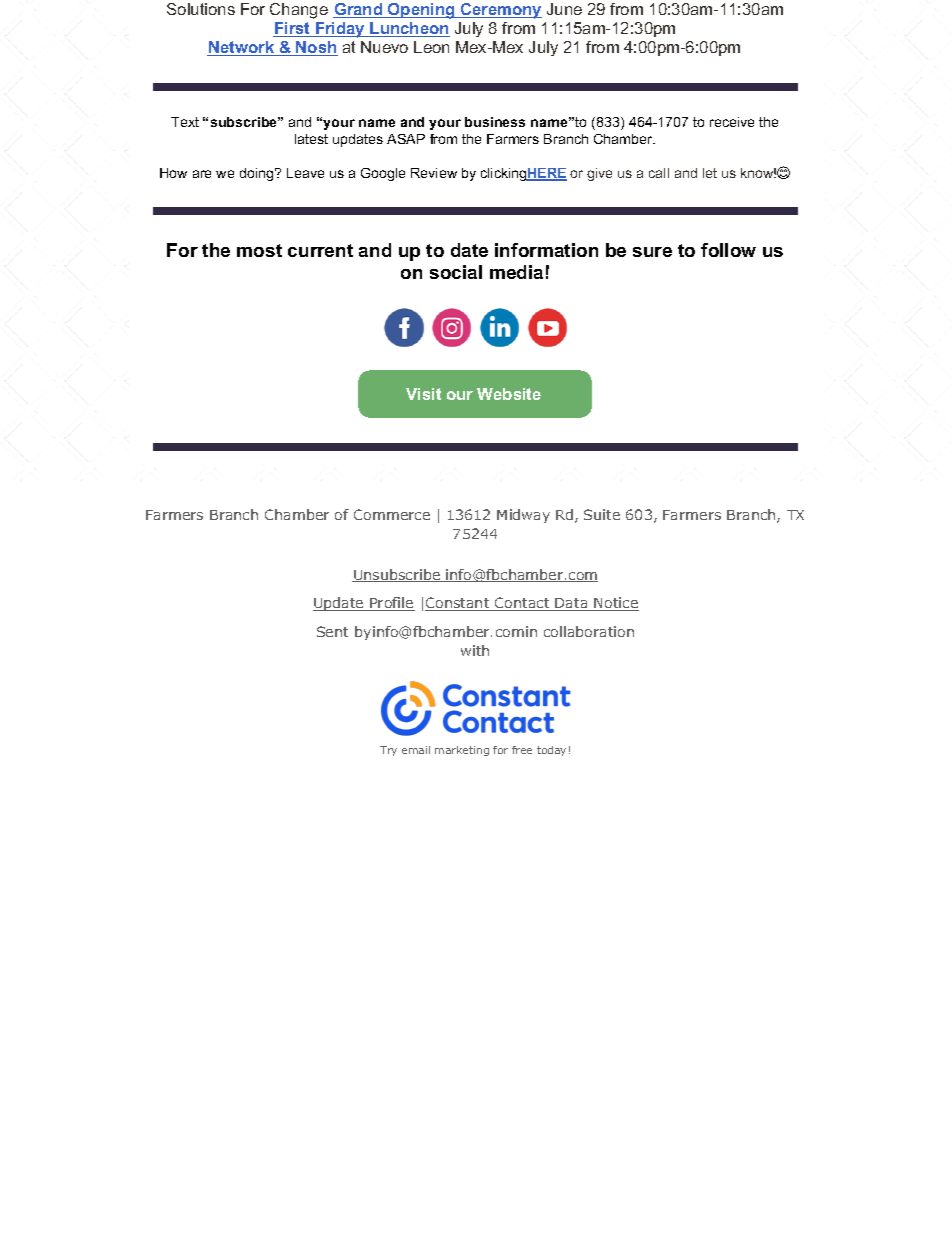 This document has width=952, height=1233. Describe the element at coordinates (242, 48) in the document. I see `Network` at that location.
